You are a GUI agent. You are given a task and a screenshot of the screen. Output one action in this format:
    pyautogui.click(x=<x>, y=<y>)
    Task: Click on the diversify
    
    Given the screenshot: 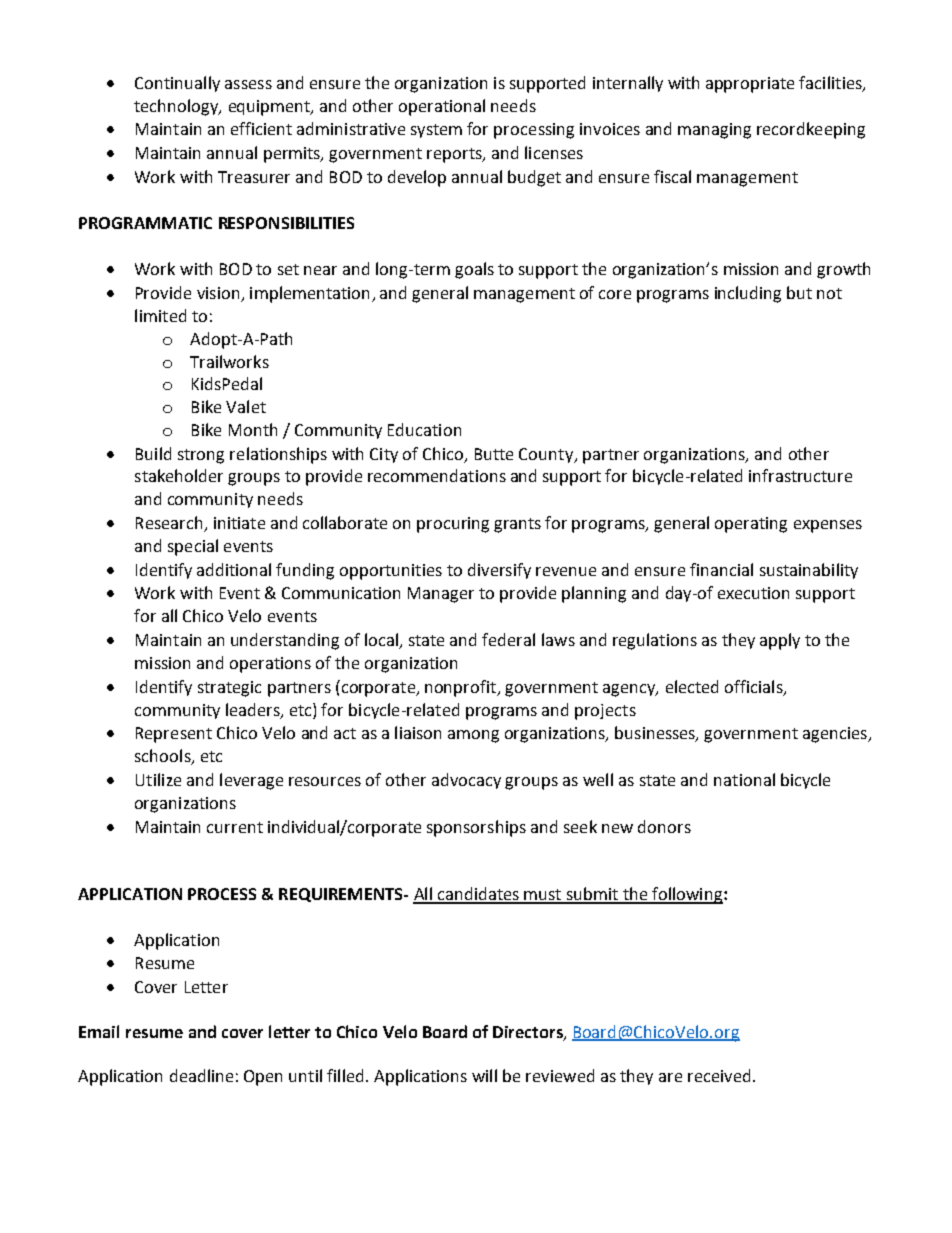 What is the action you would take?
    pyautogui.click(x=499, y=571)
